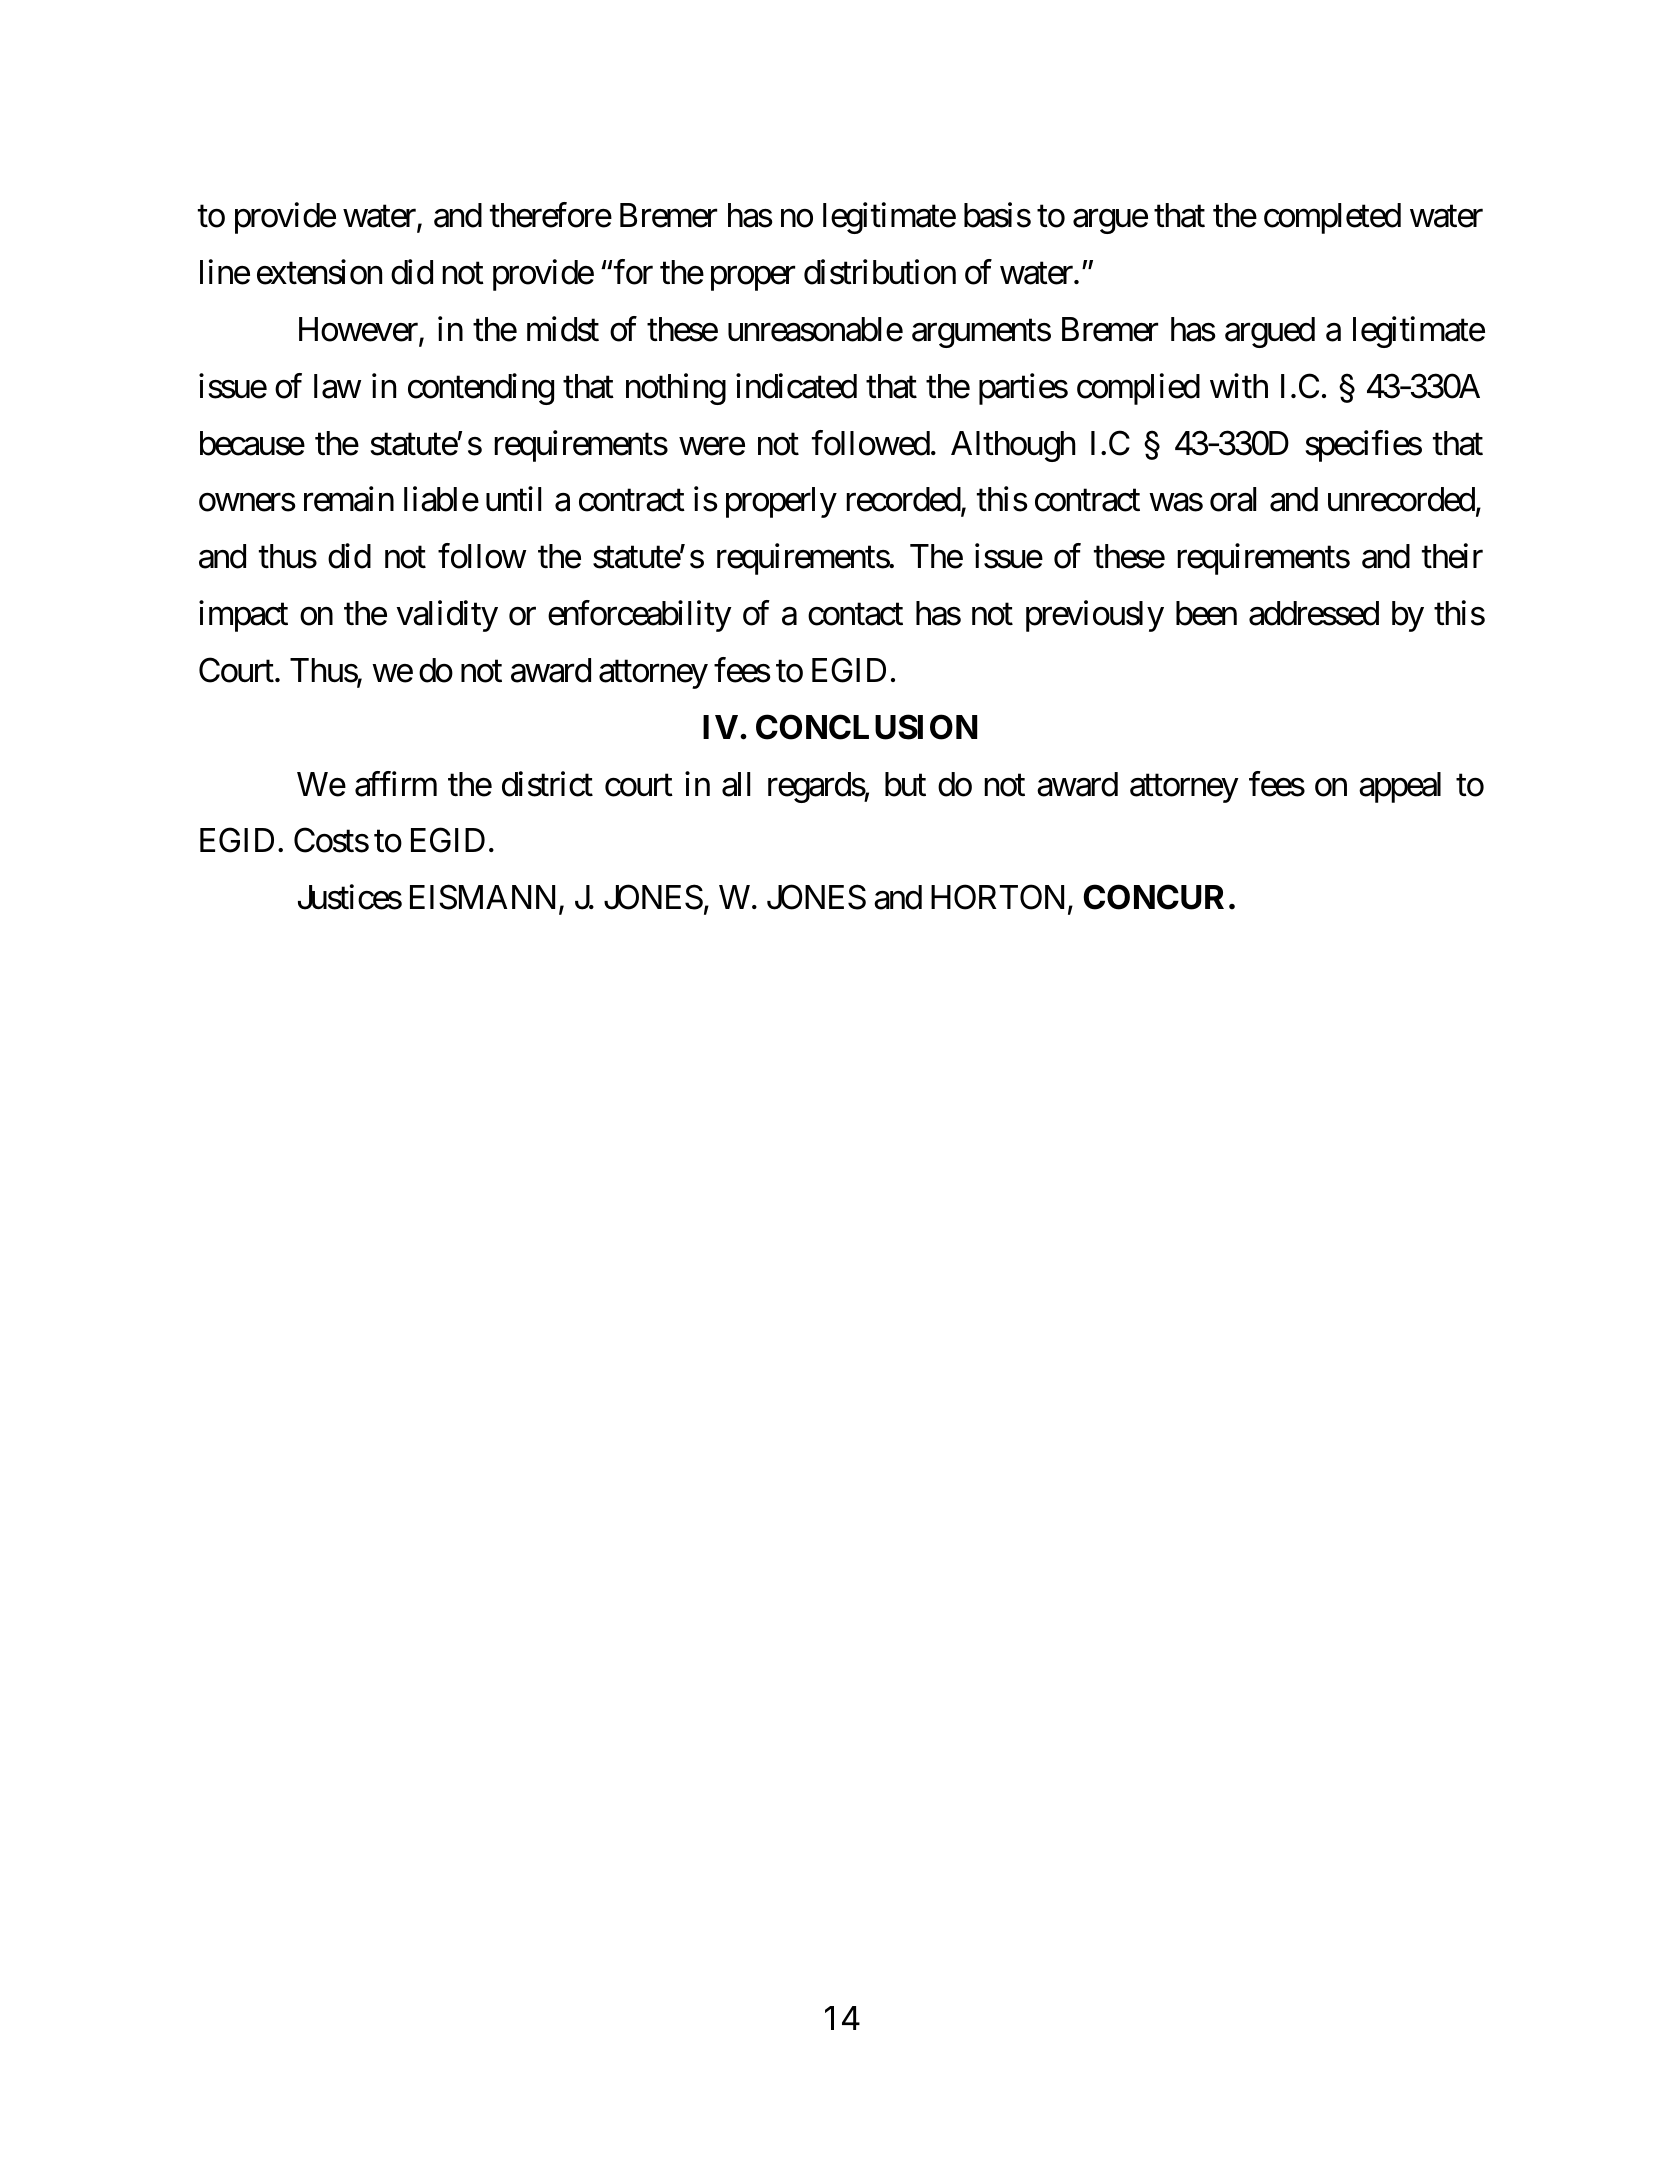  What do you see at coordinates (1233, 499) in the page?
I see `oral` at bounding box center [1233, 499].
